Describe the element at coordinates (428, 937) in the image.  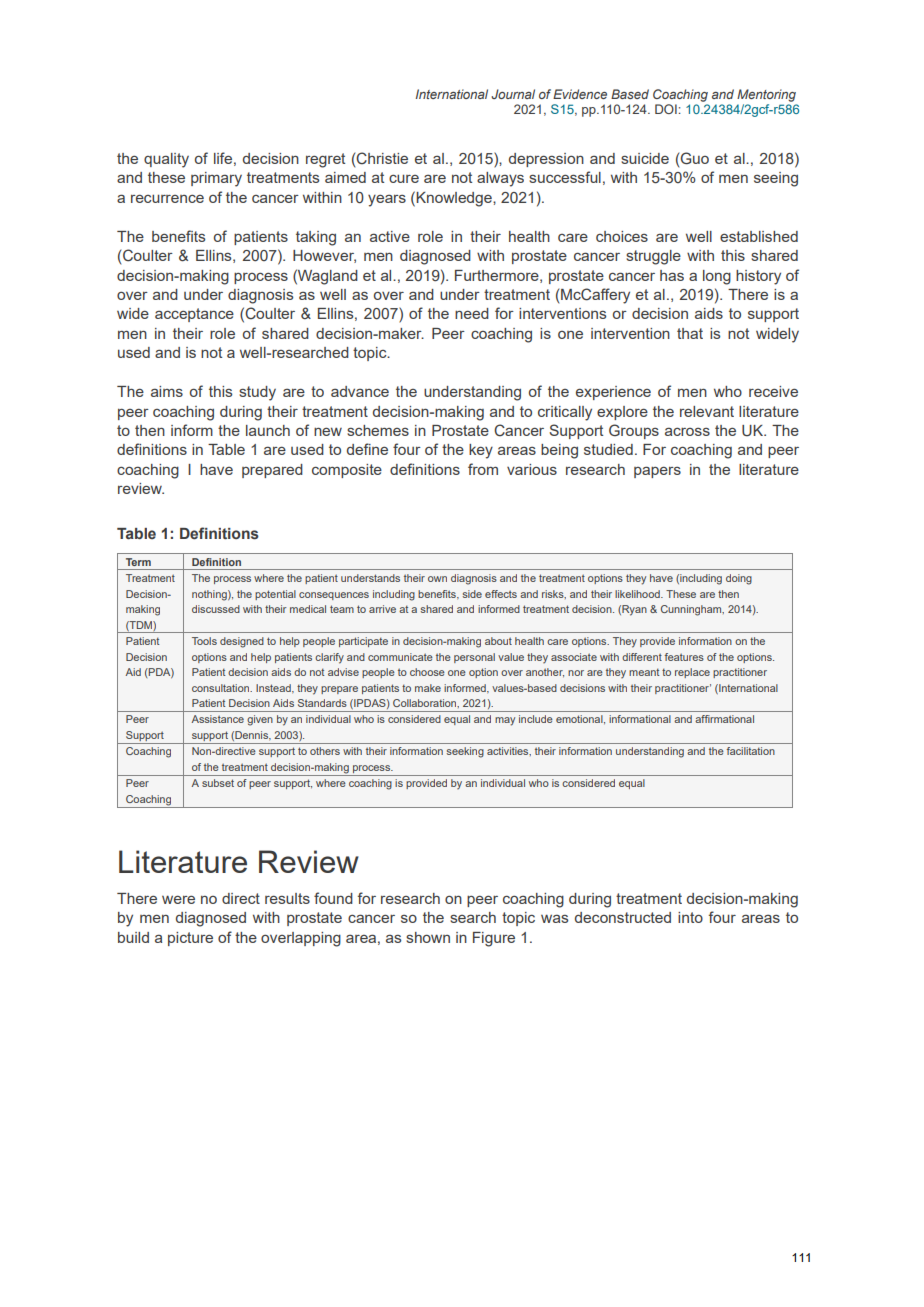
I see `shown` at that location.
